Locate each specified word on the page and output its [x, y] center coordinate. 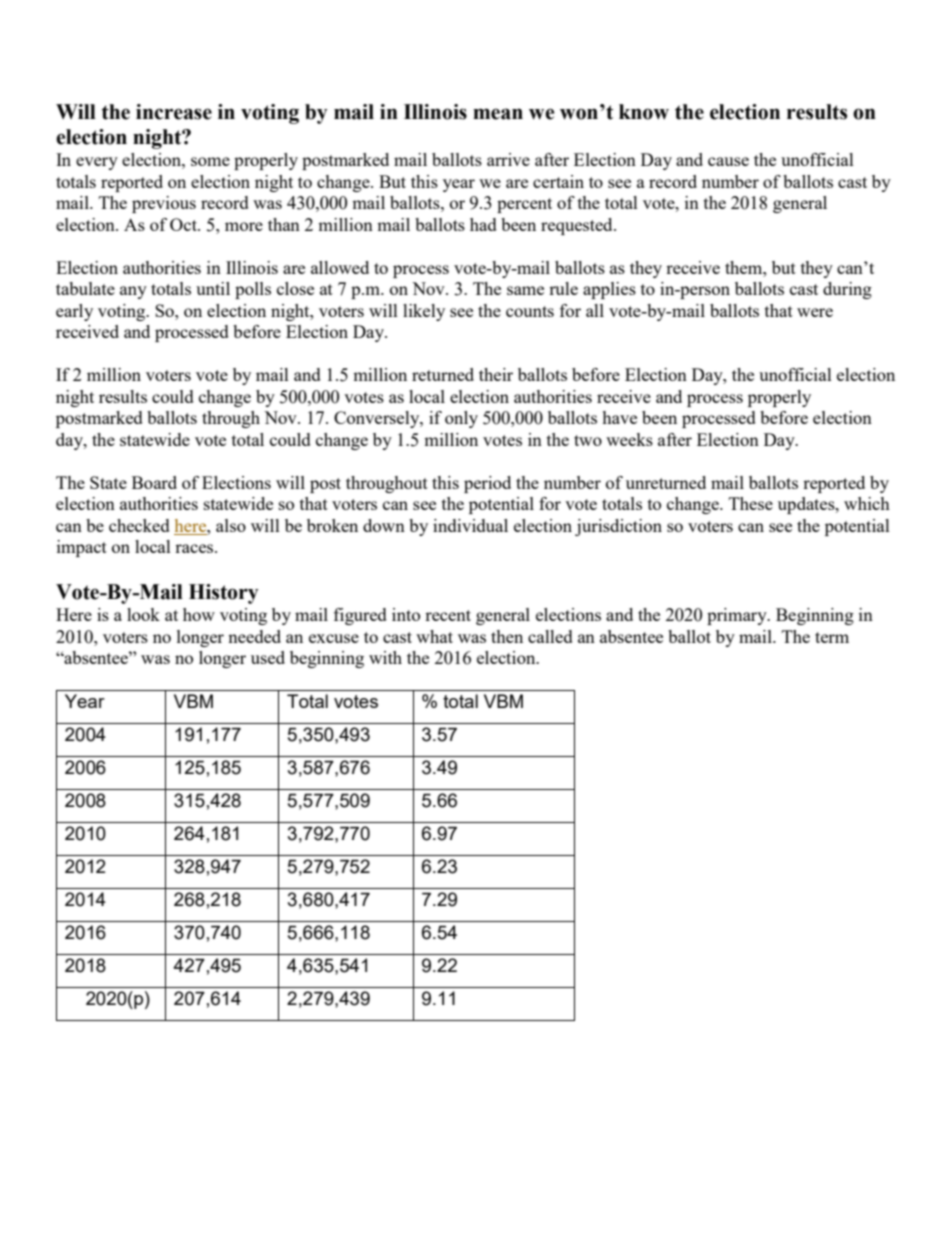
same [525, 290]
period [487, 484]
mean [498, 114]
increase [174, 112]
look [143, 614]
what [434, 636]
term [832, 637]
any [133, 292]
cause [728, 161]
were [815, 312]
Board [154, 482]
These [751, 503]
